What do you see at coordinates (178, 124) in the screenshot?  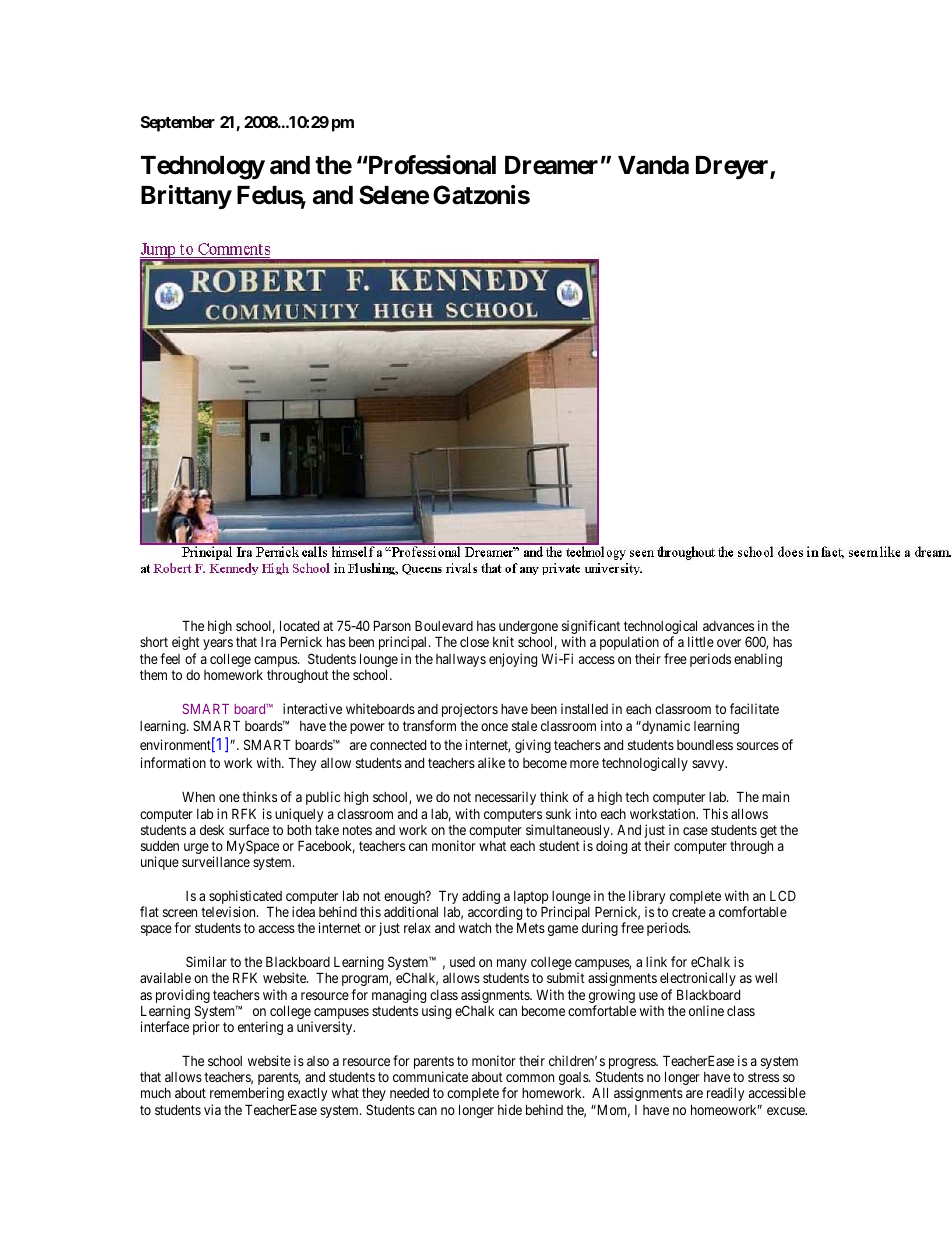 I see `September` at bounding box center [178, 124].
